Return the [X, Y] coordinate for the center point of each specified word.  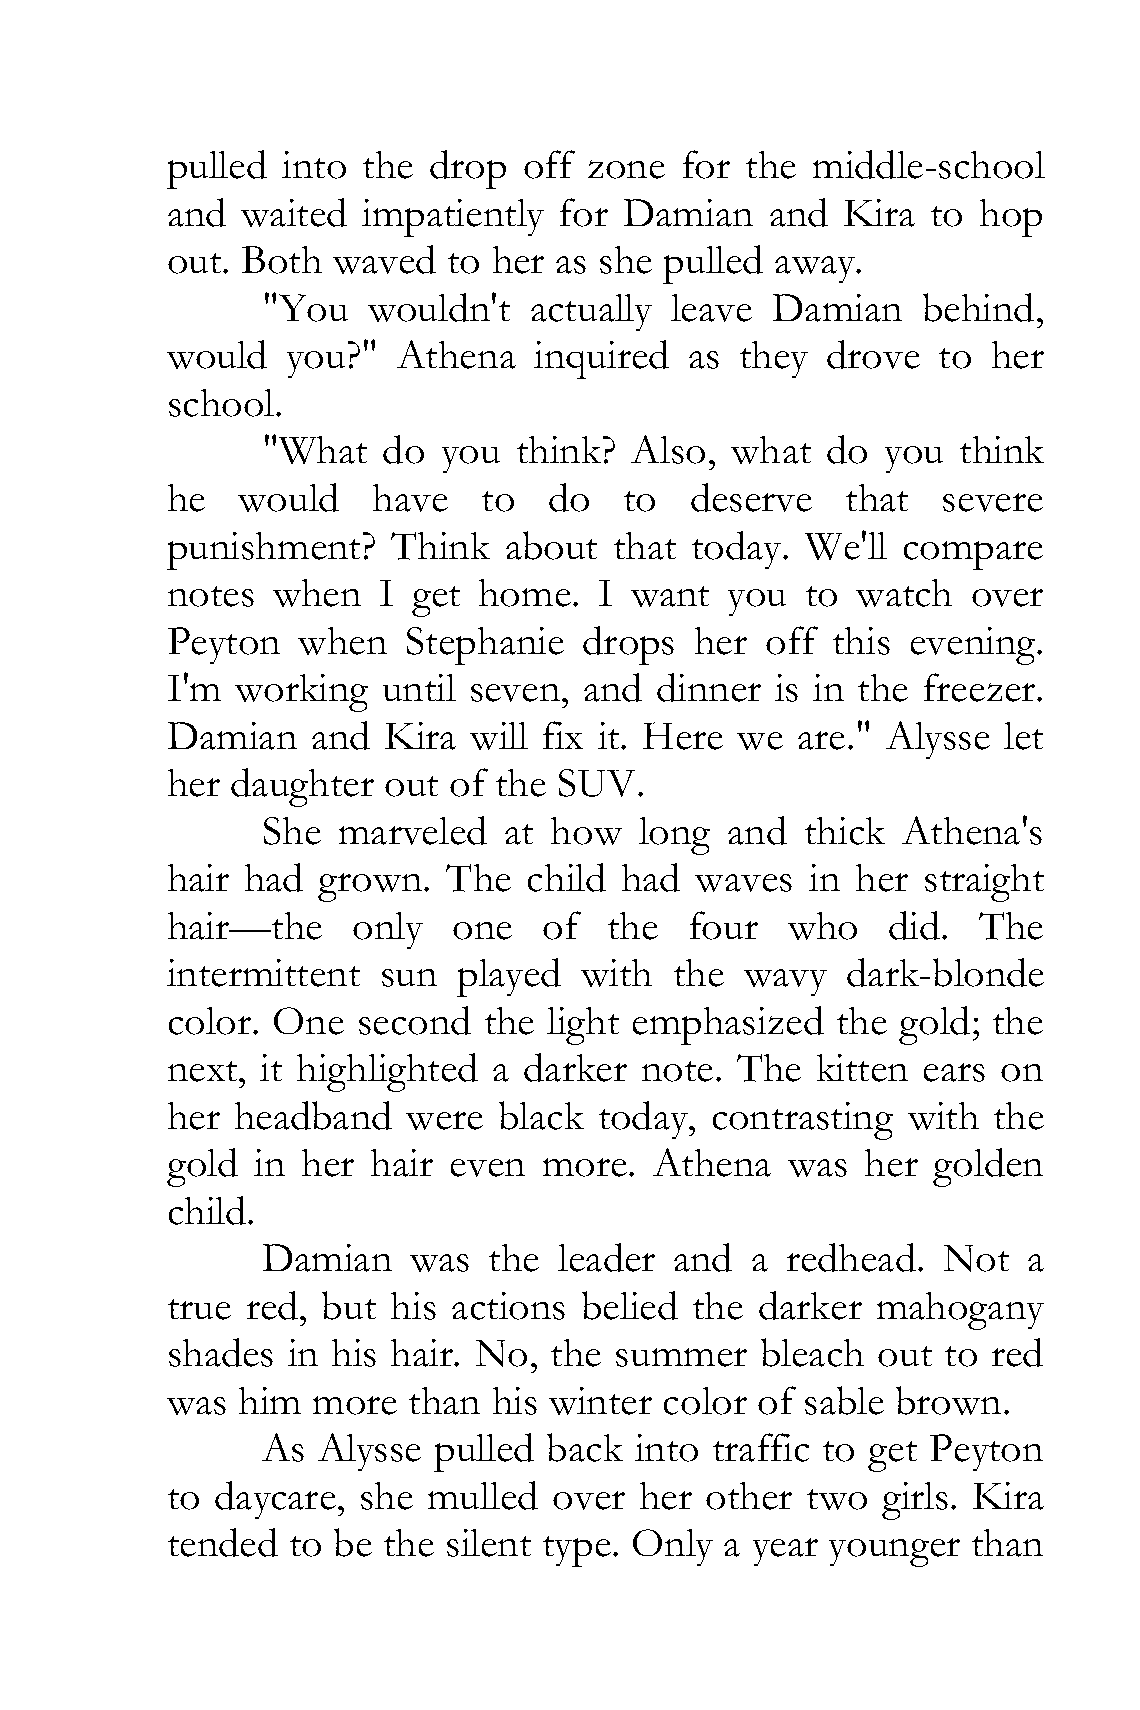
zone [626, 169]
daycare [275, 1500]
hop [1011, 218]
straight [984, 883]
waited [294, 212]
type [577, 1551]
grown [371, 887]
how [586, 831]
